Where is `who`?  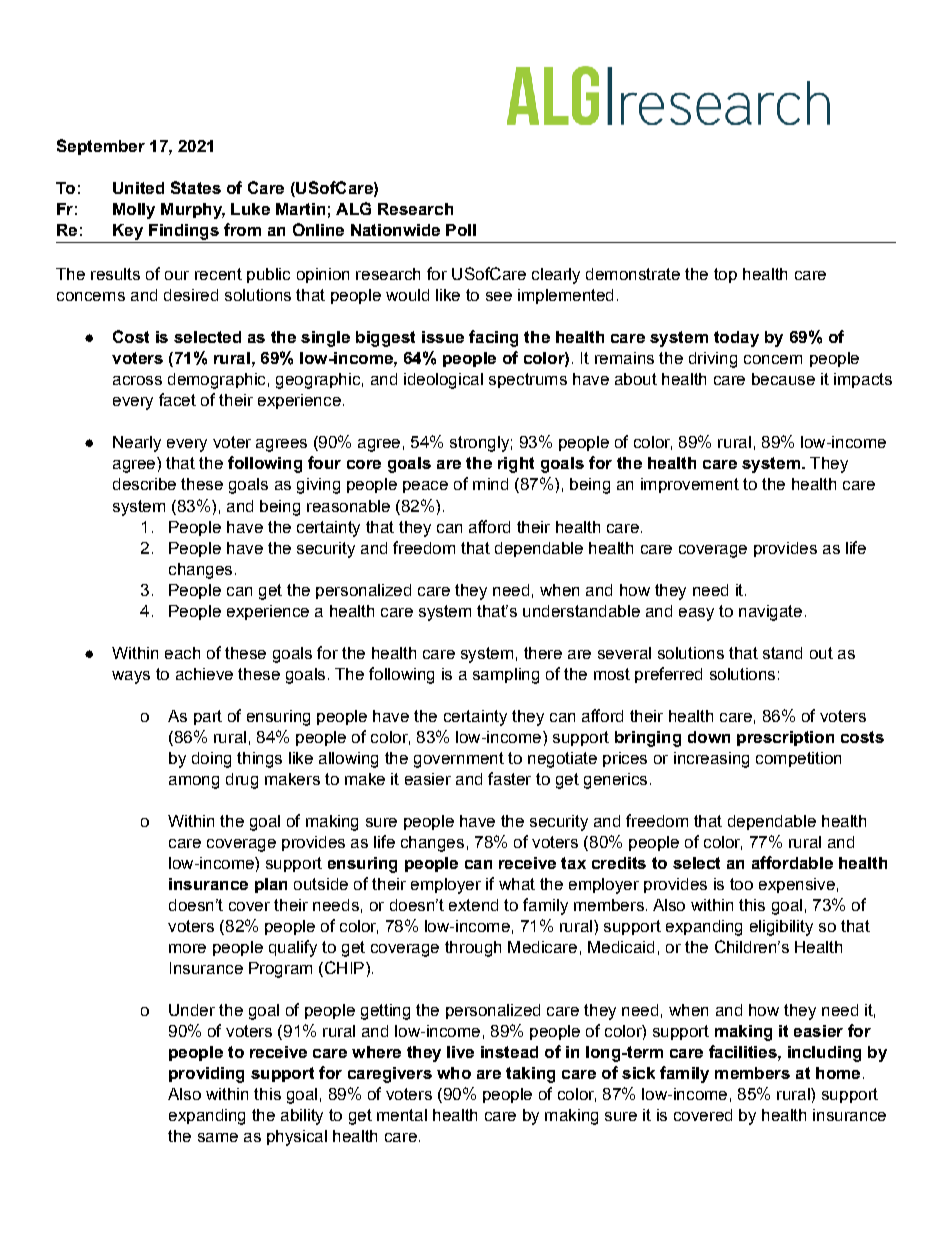
who is located at coordinates (454, 1073).
